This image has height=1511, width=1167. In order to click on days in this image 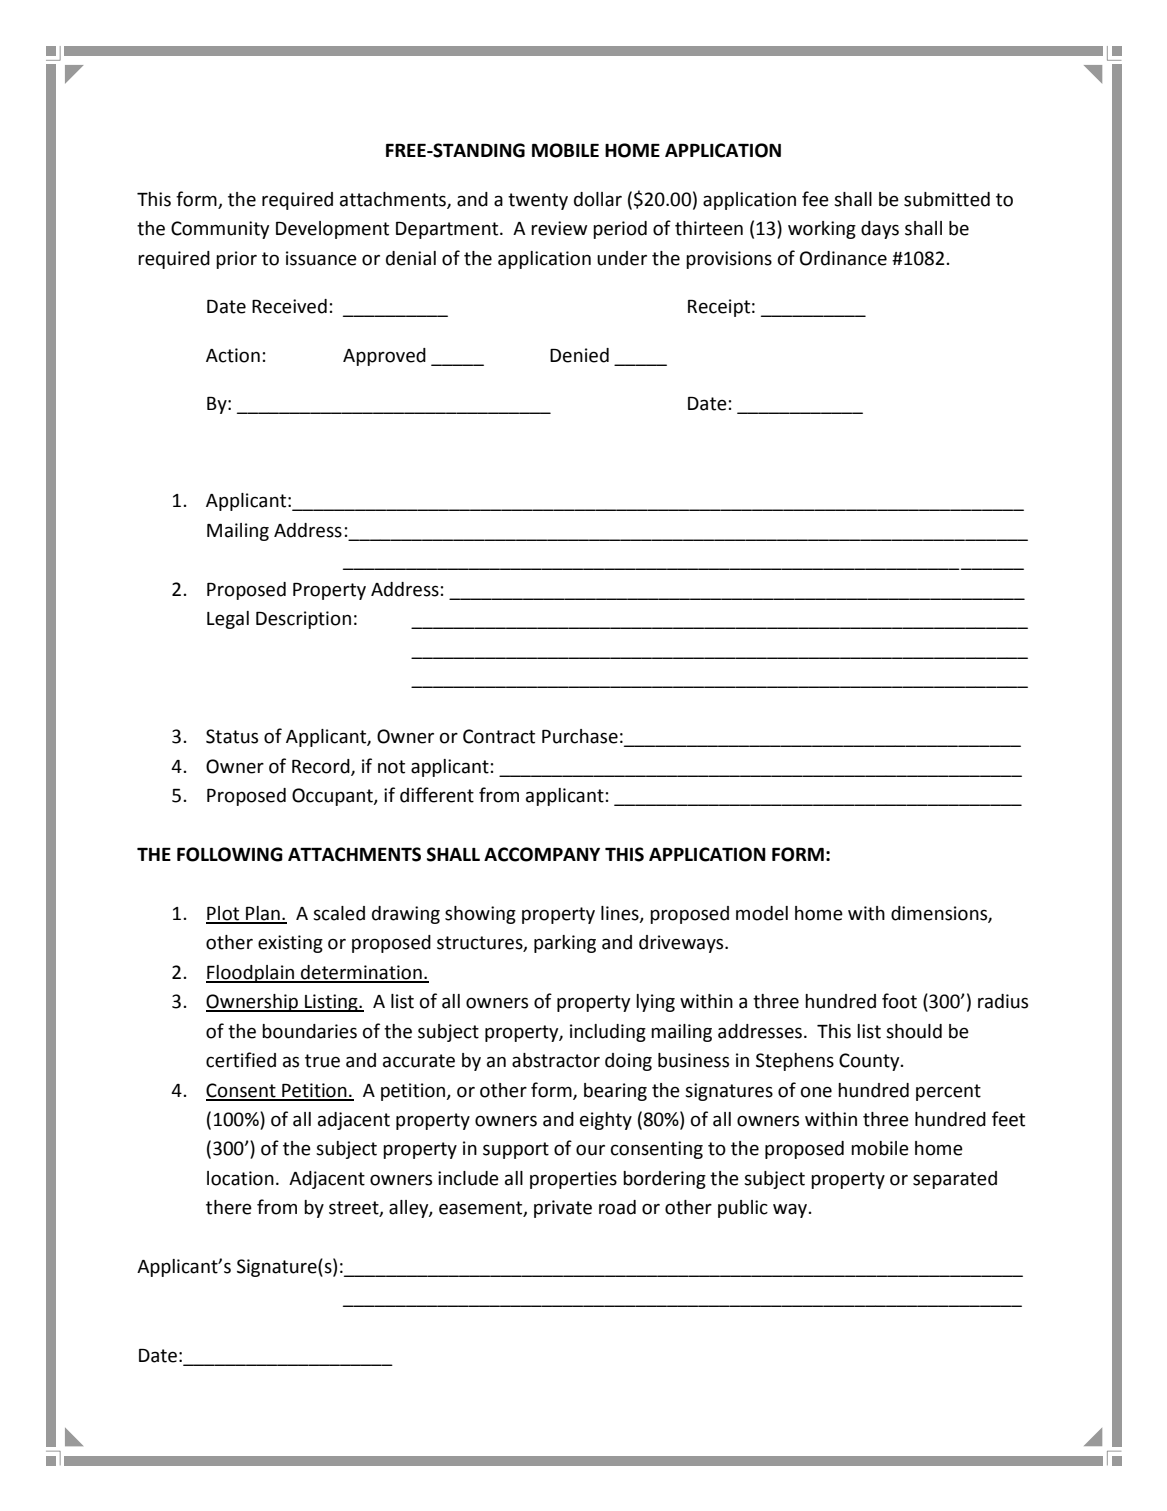, I will do `click(880, 230)`.
